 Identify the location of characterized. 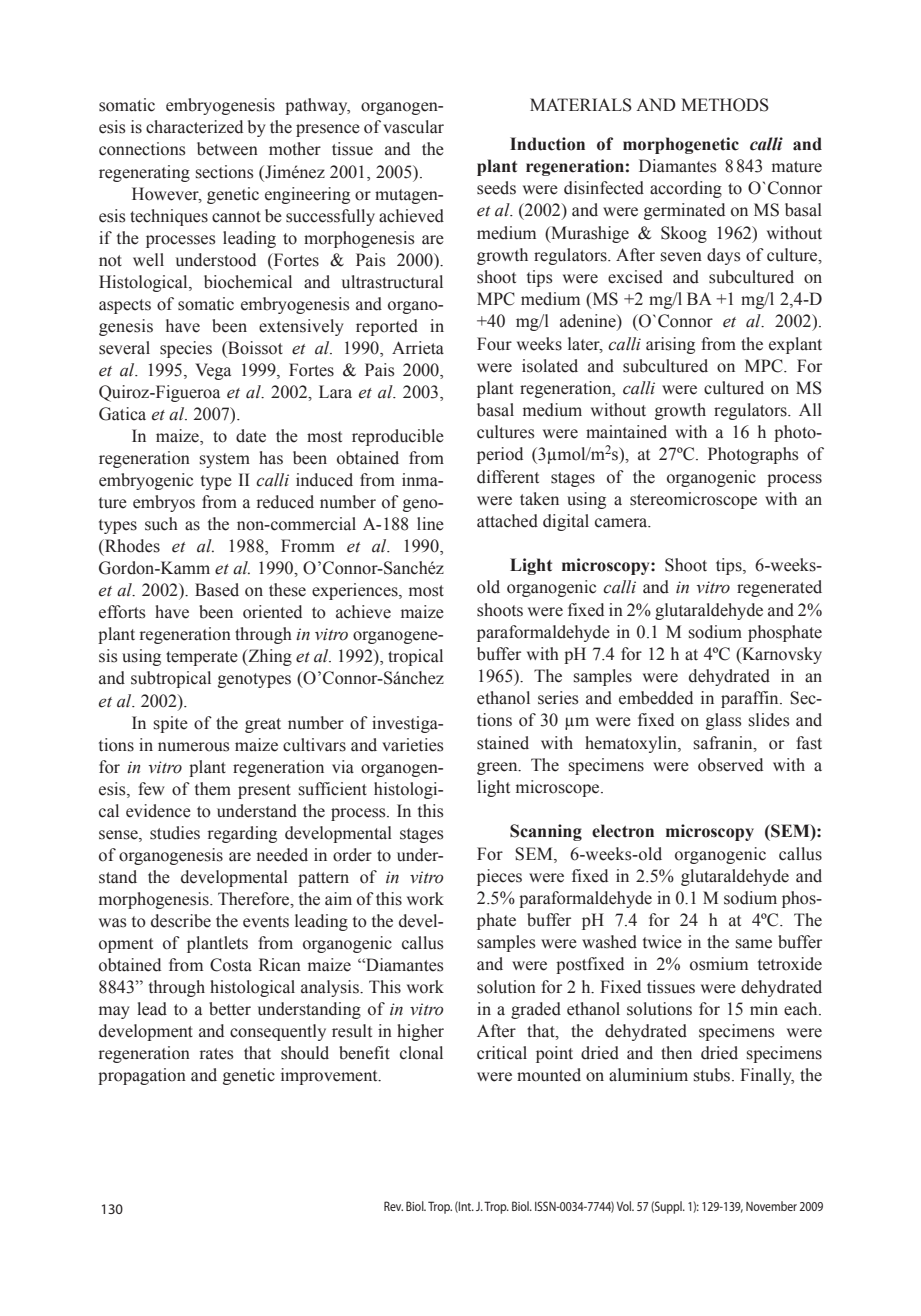
(194, 127).
